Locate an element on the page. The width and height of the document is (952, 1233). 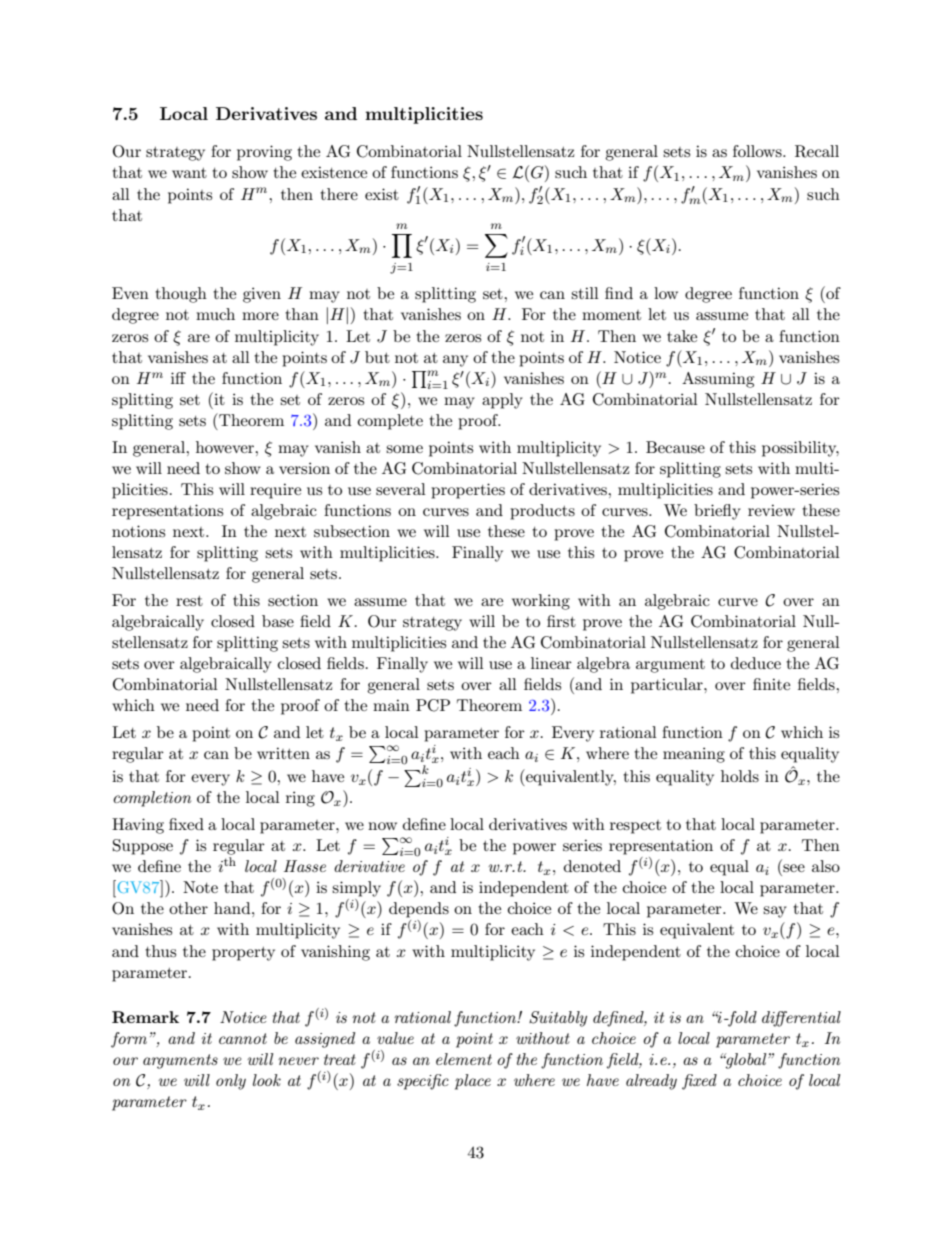
element is located at coordinates (464, 1059).
